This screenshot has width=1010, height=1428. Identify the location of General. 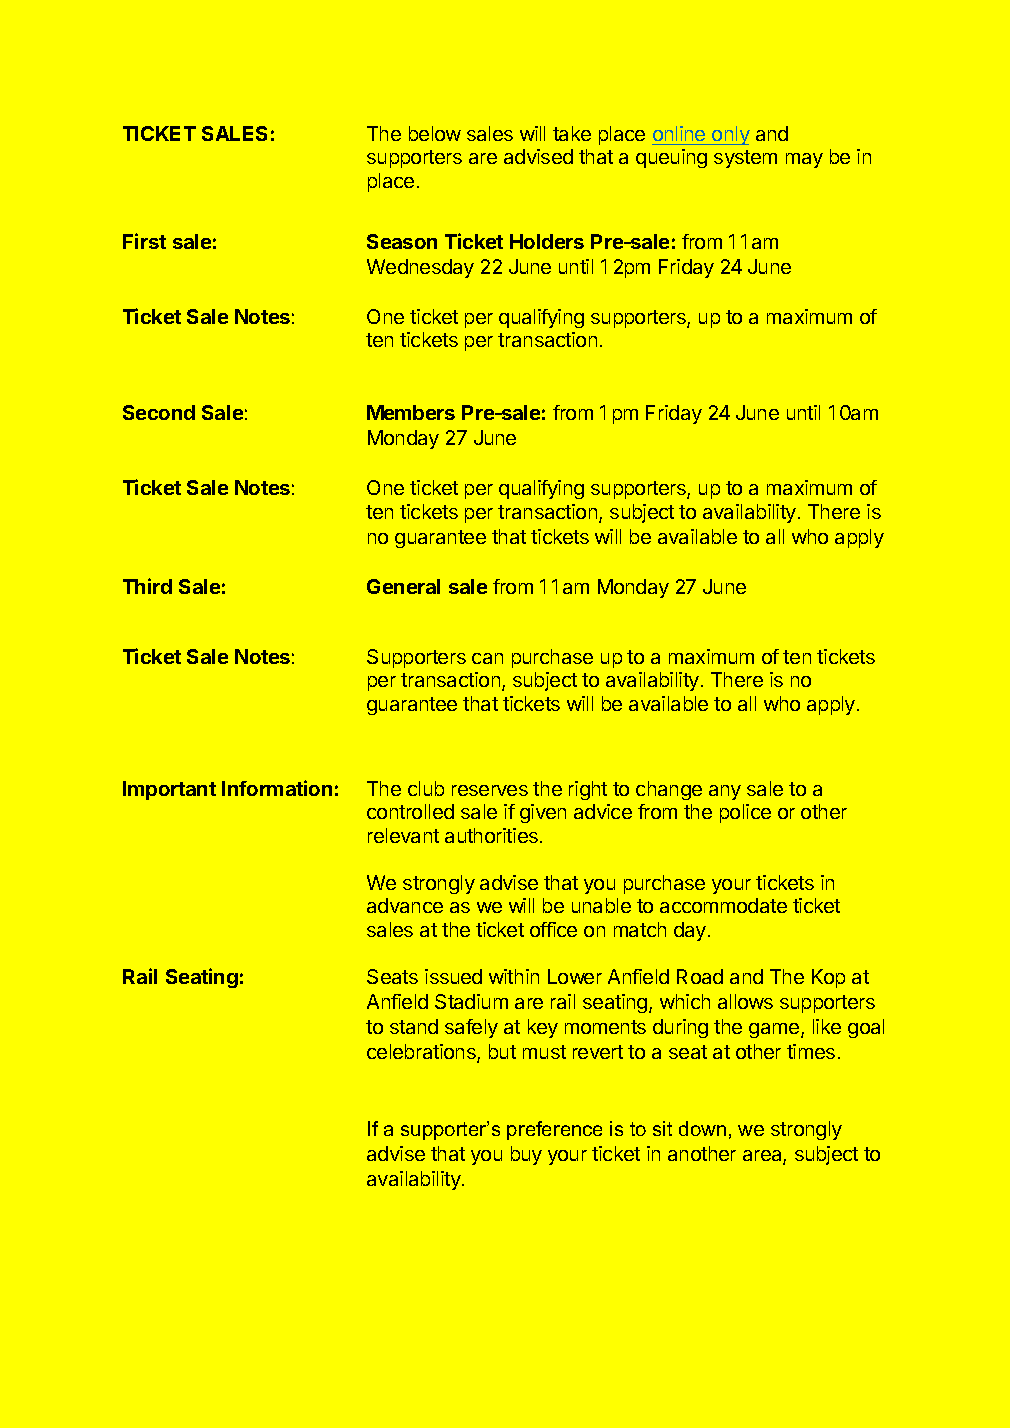
(403, 586).
